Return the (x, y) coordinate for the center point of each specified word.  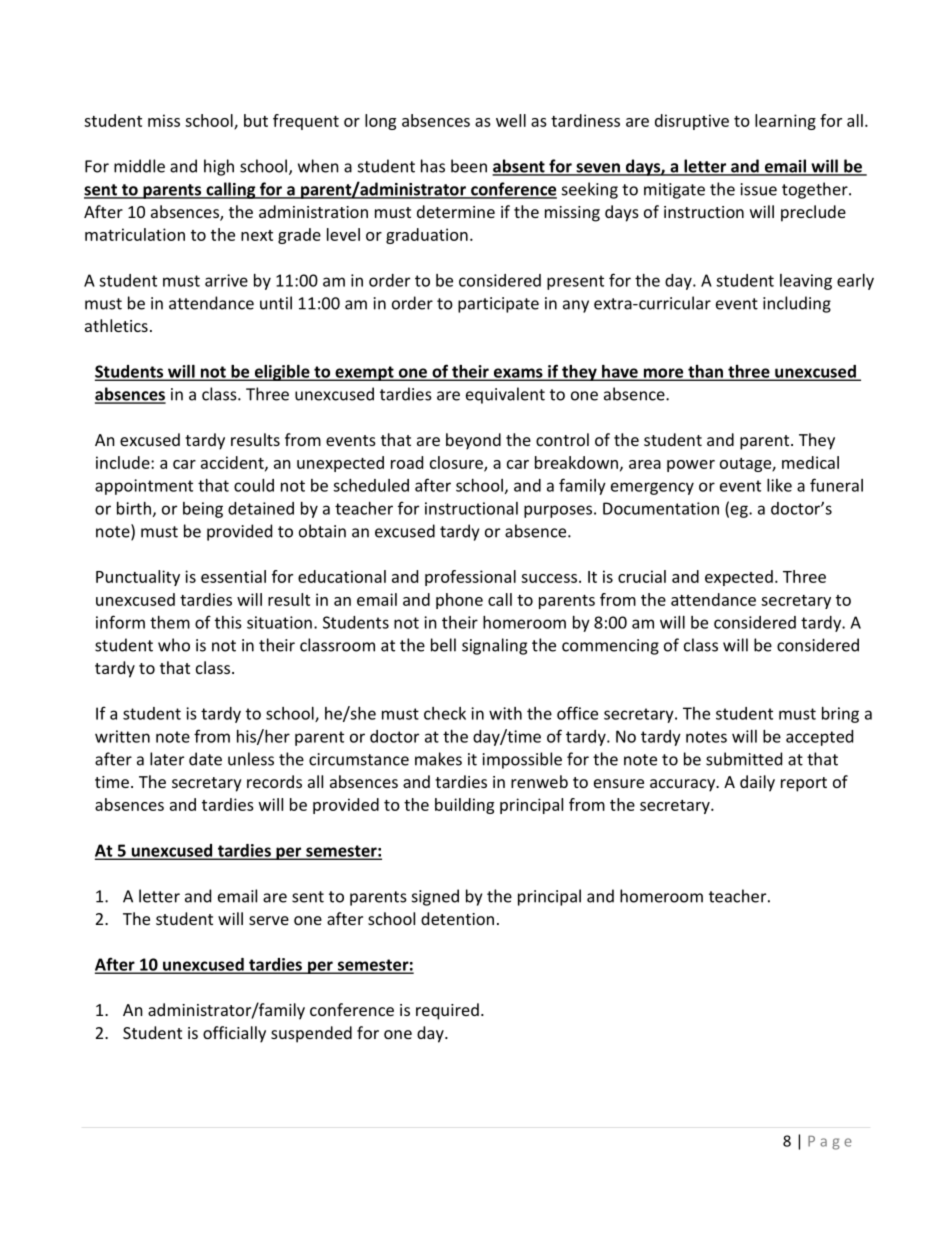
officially (234, 1034)
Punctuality (138, 578)
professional (470, 578)
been (469, 166)
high (219, 167)
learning (785, 122)
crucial (642, 576)
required (447, 1011)
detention (457, 918)
